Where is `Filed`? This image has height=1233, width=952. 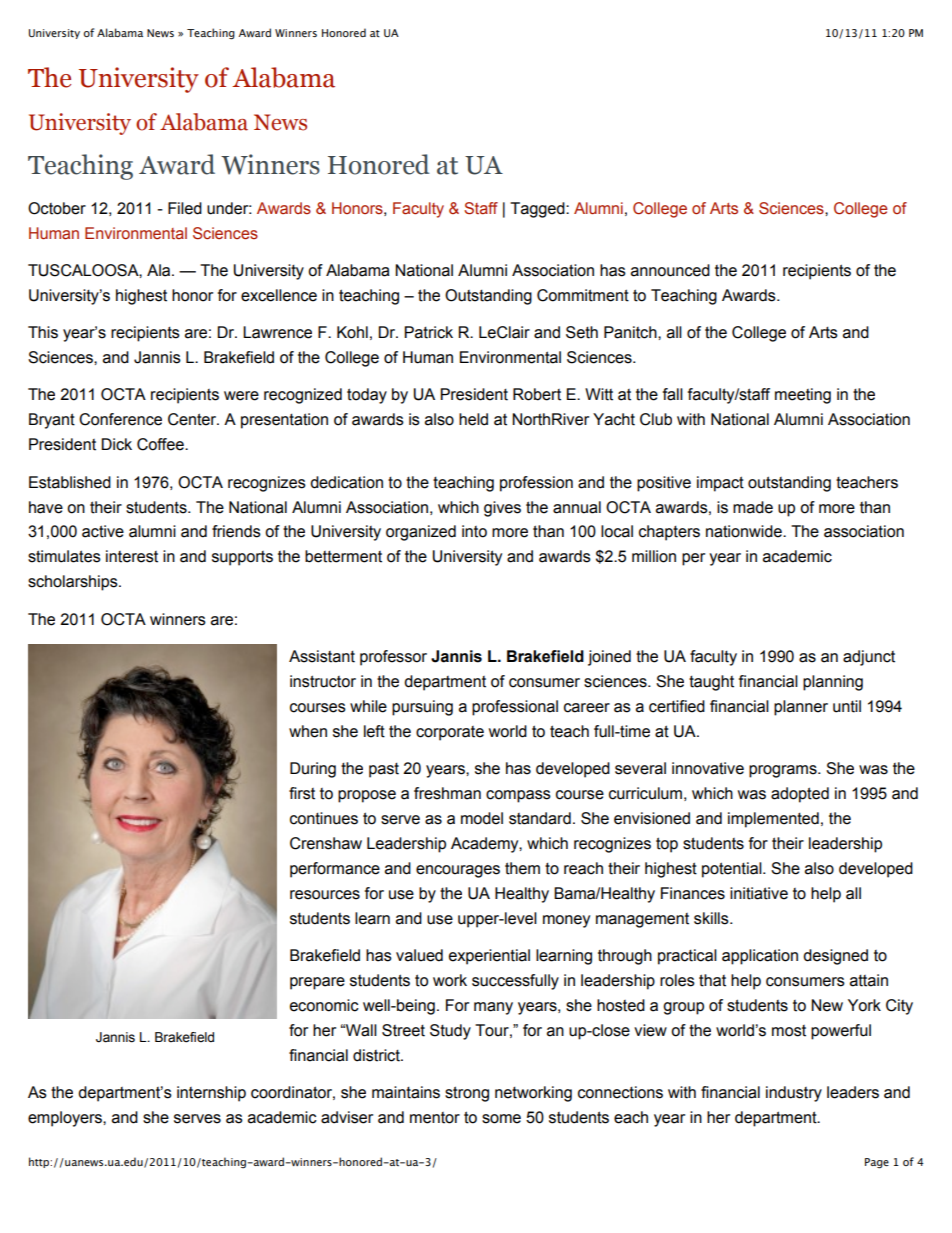
Filed is located at coordinates (185, 208).
